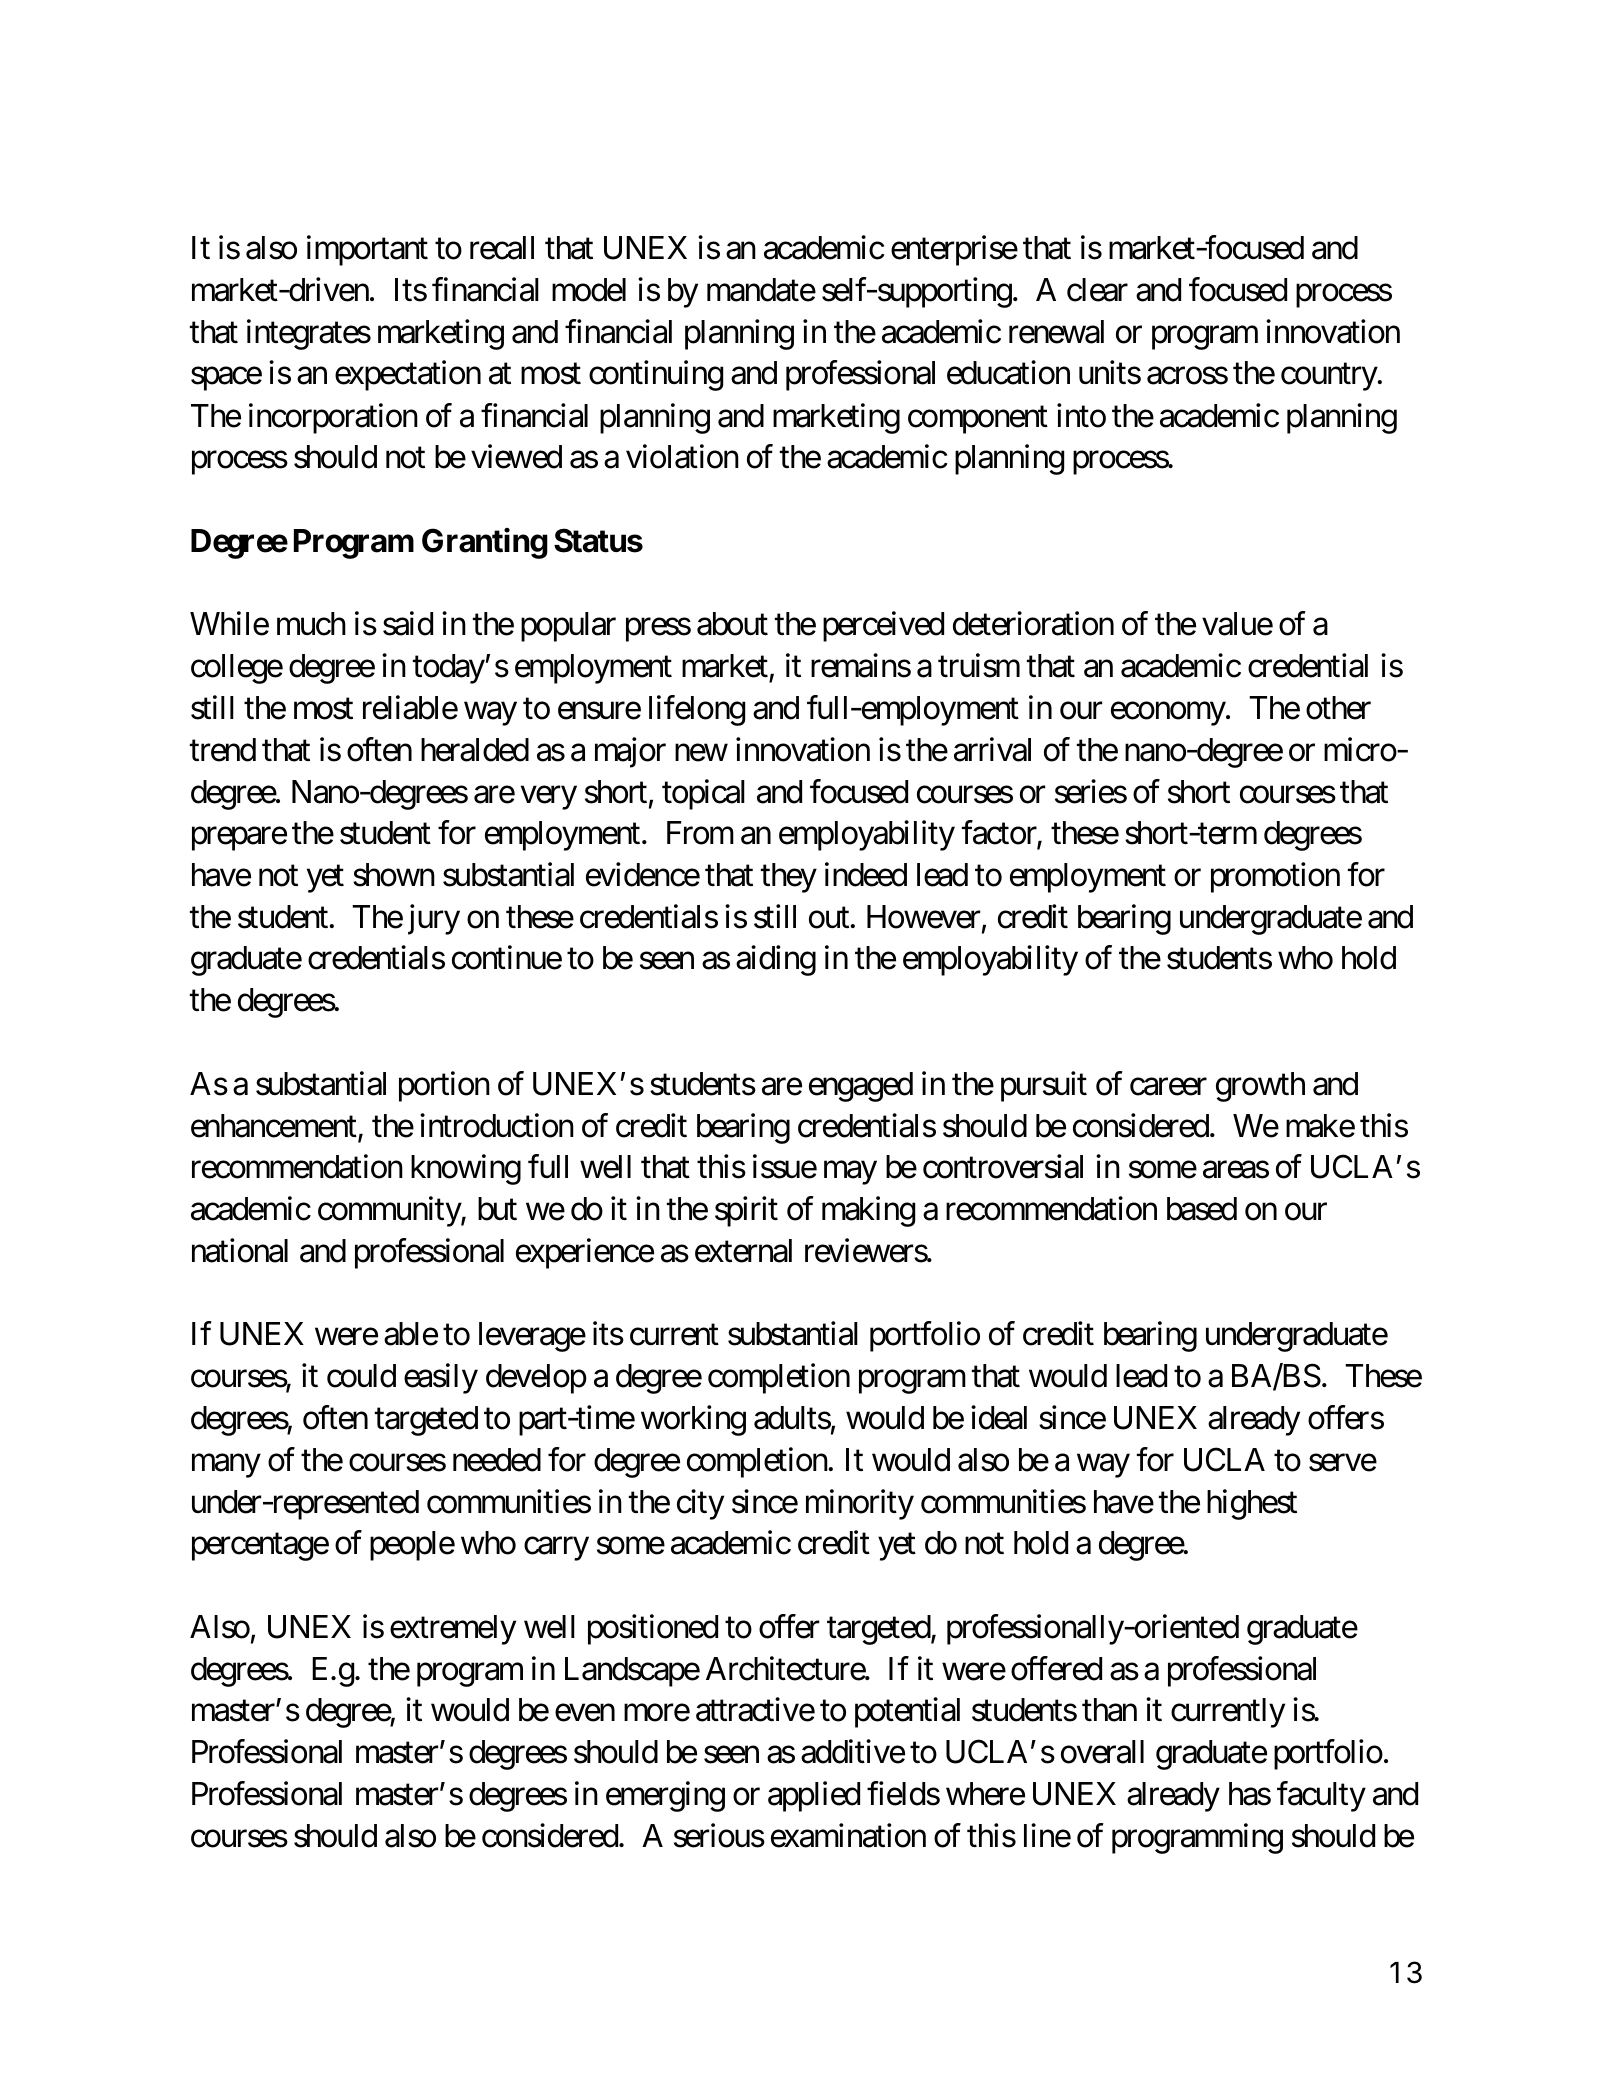 The width and height of the image is (1611, 2085). I want to click on topical, so click(703, 794).
